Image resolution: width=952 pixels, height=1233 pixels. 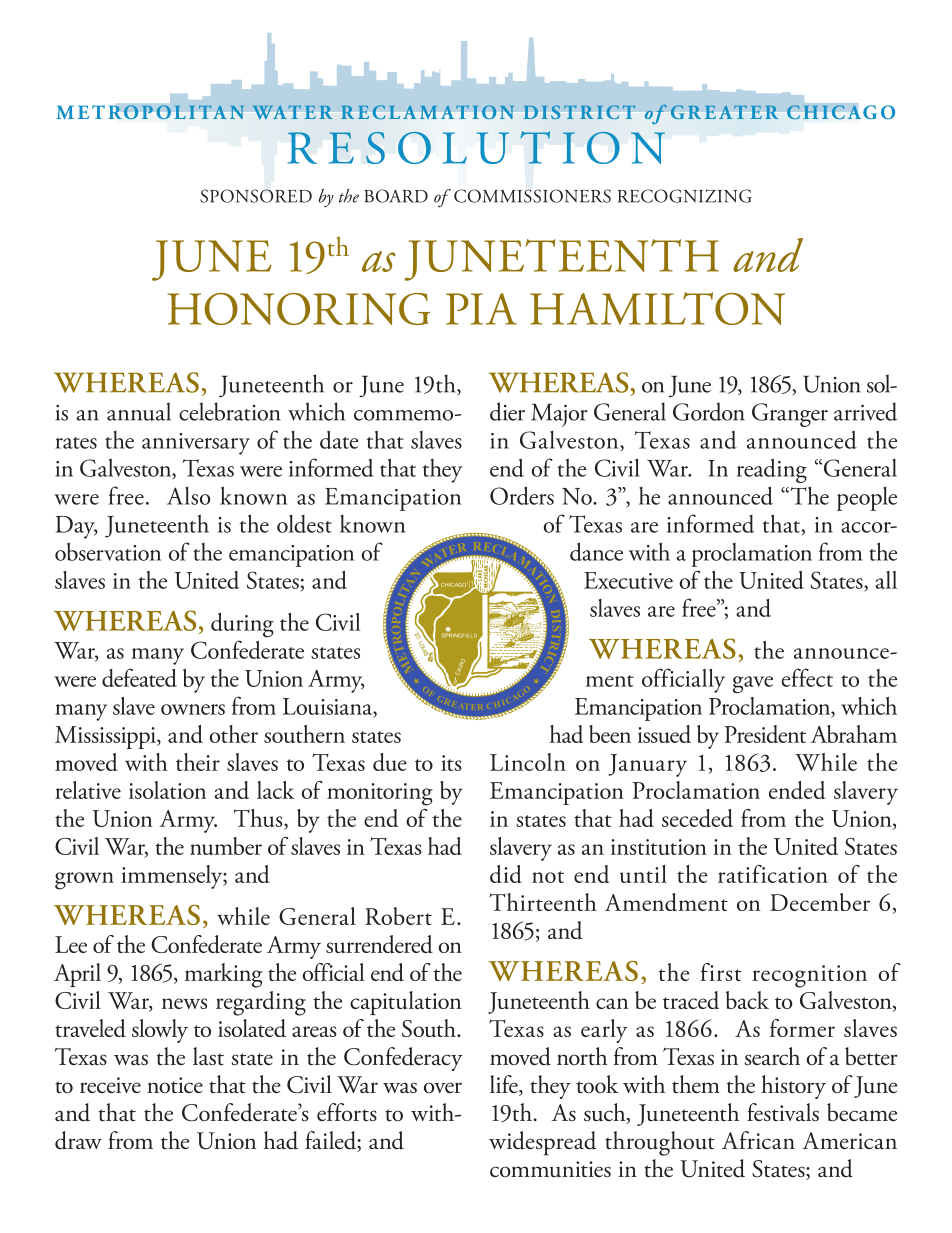 I want to click on gave, so click(x=753, y=684).
